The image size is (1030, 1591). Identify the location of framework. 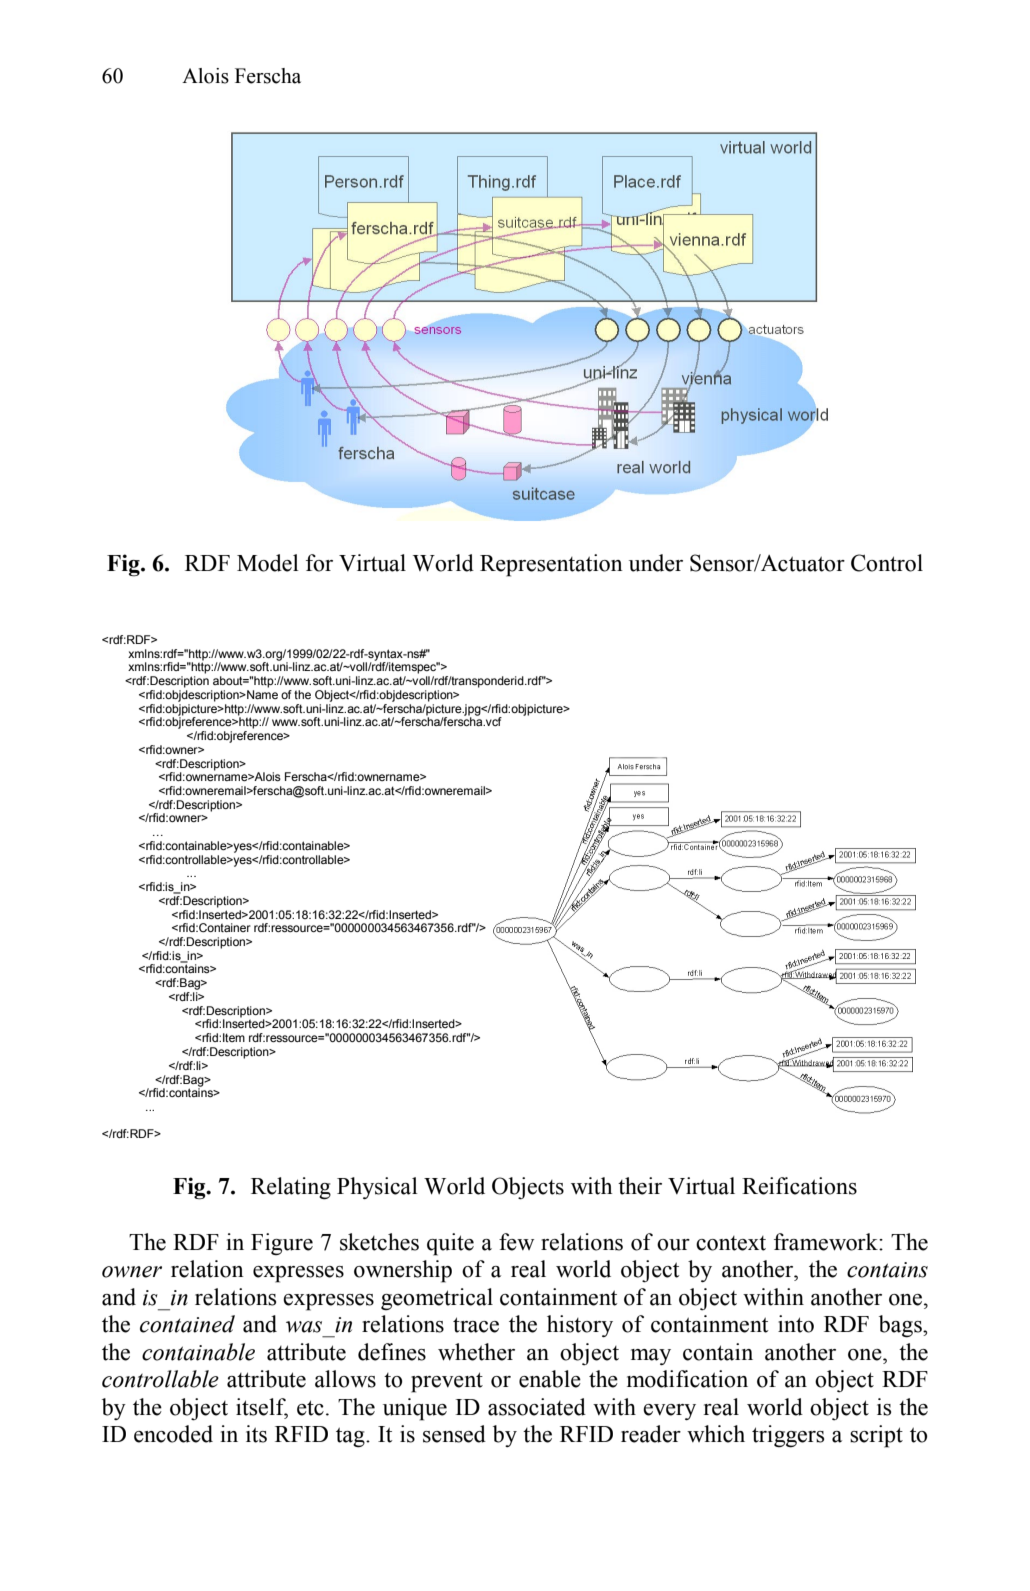
(827, 1242).
